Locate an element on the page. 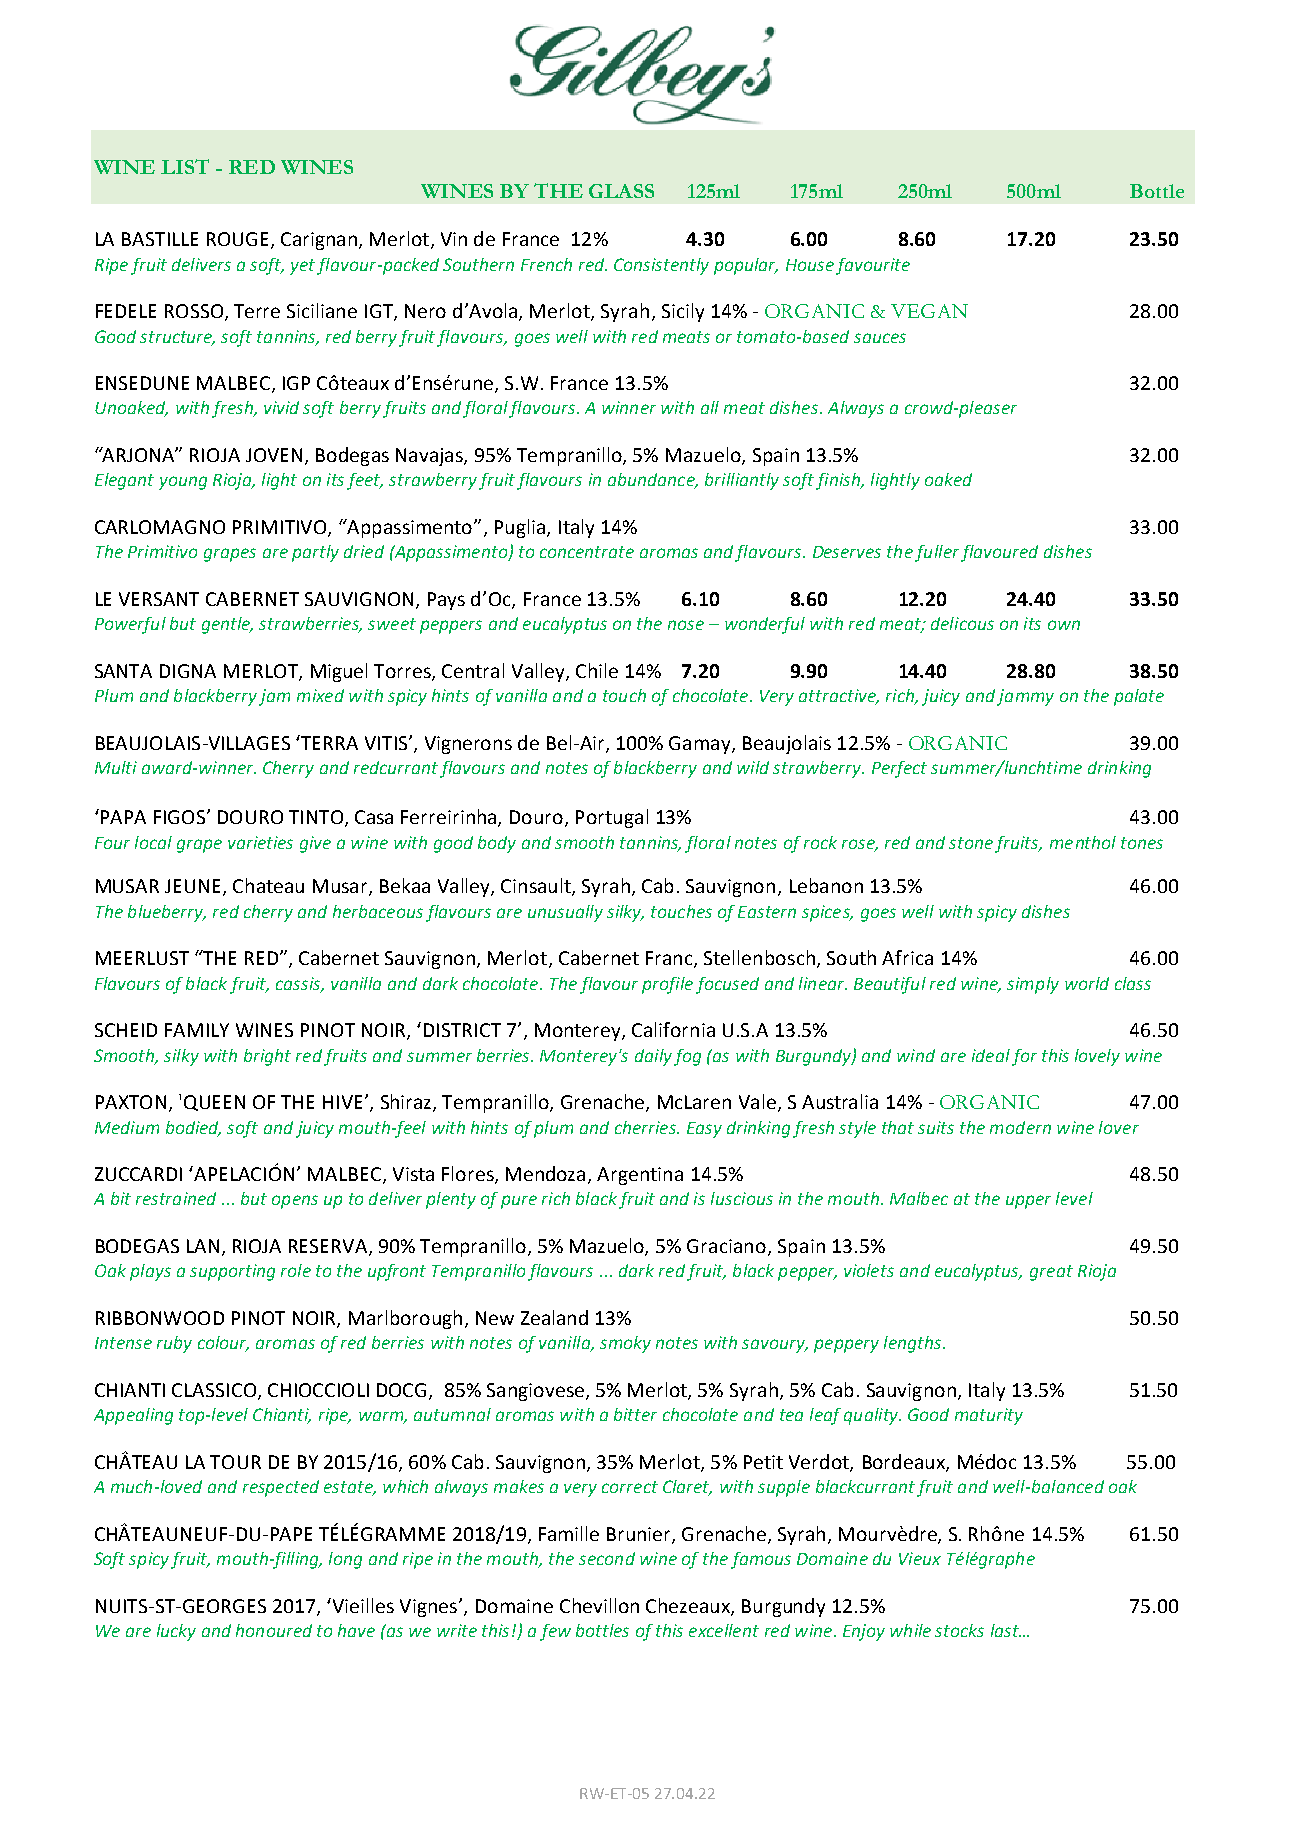  bodied is located at coordinates (193, 1128).
